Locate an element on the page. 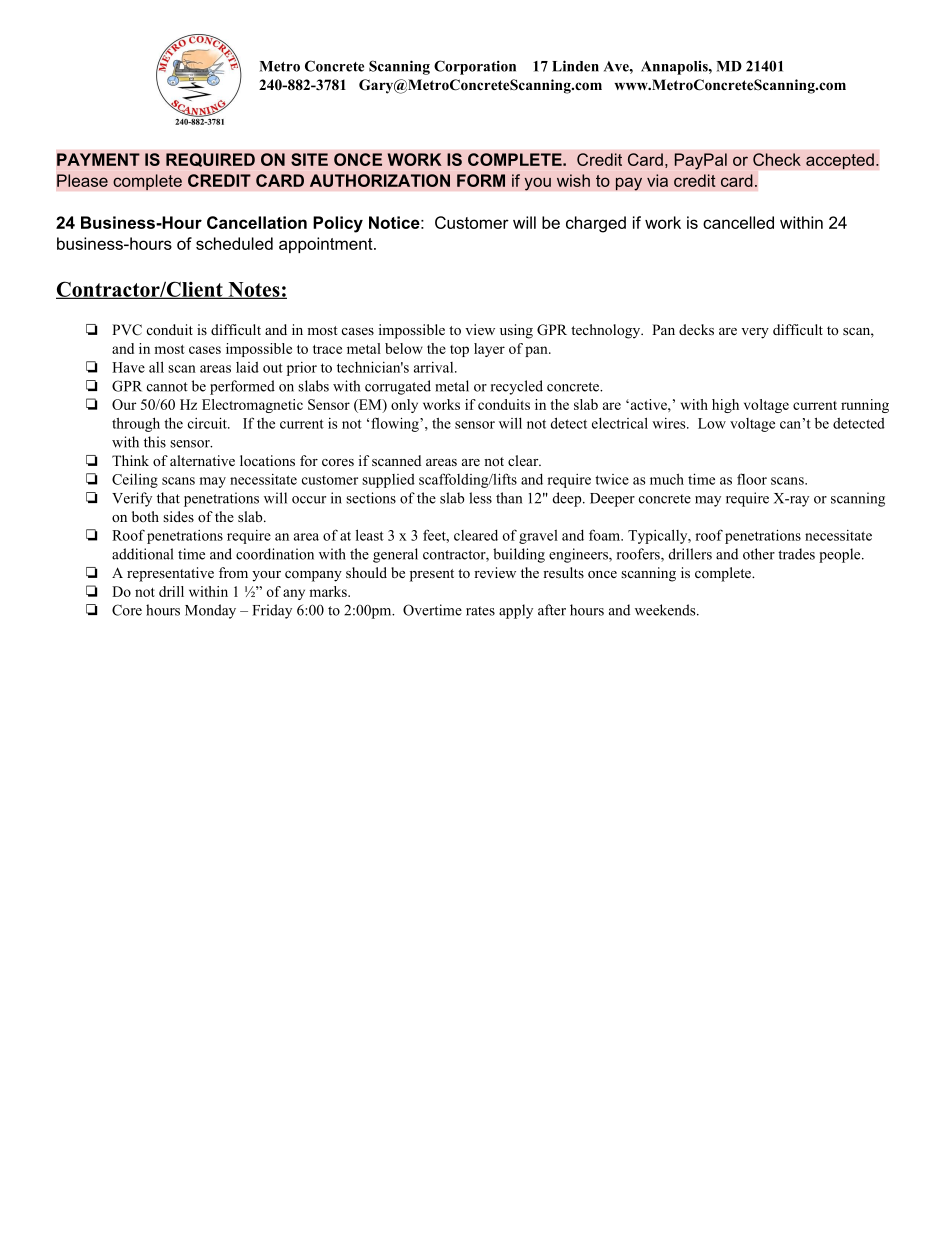 This image has width=952, height=1233. scheduled is located at coordinates (234, 243).
